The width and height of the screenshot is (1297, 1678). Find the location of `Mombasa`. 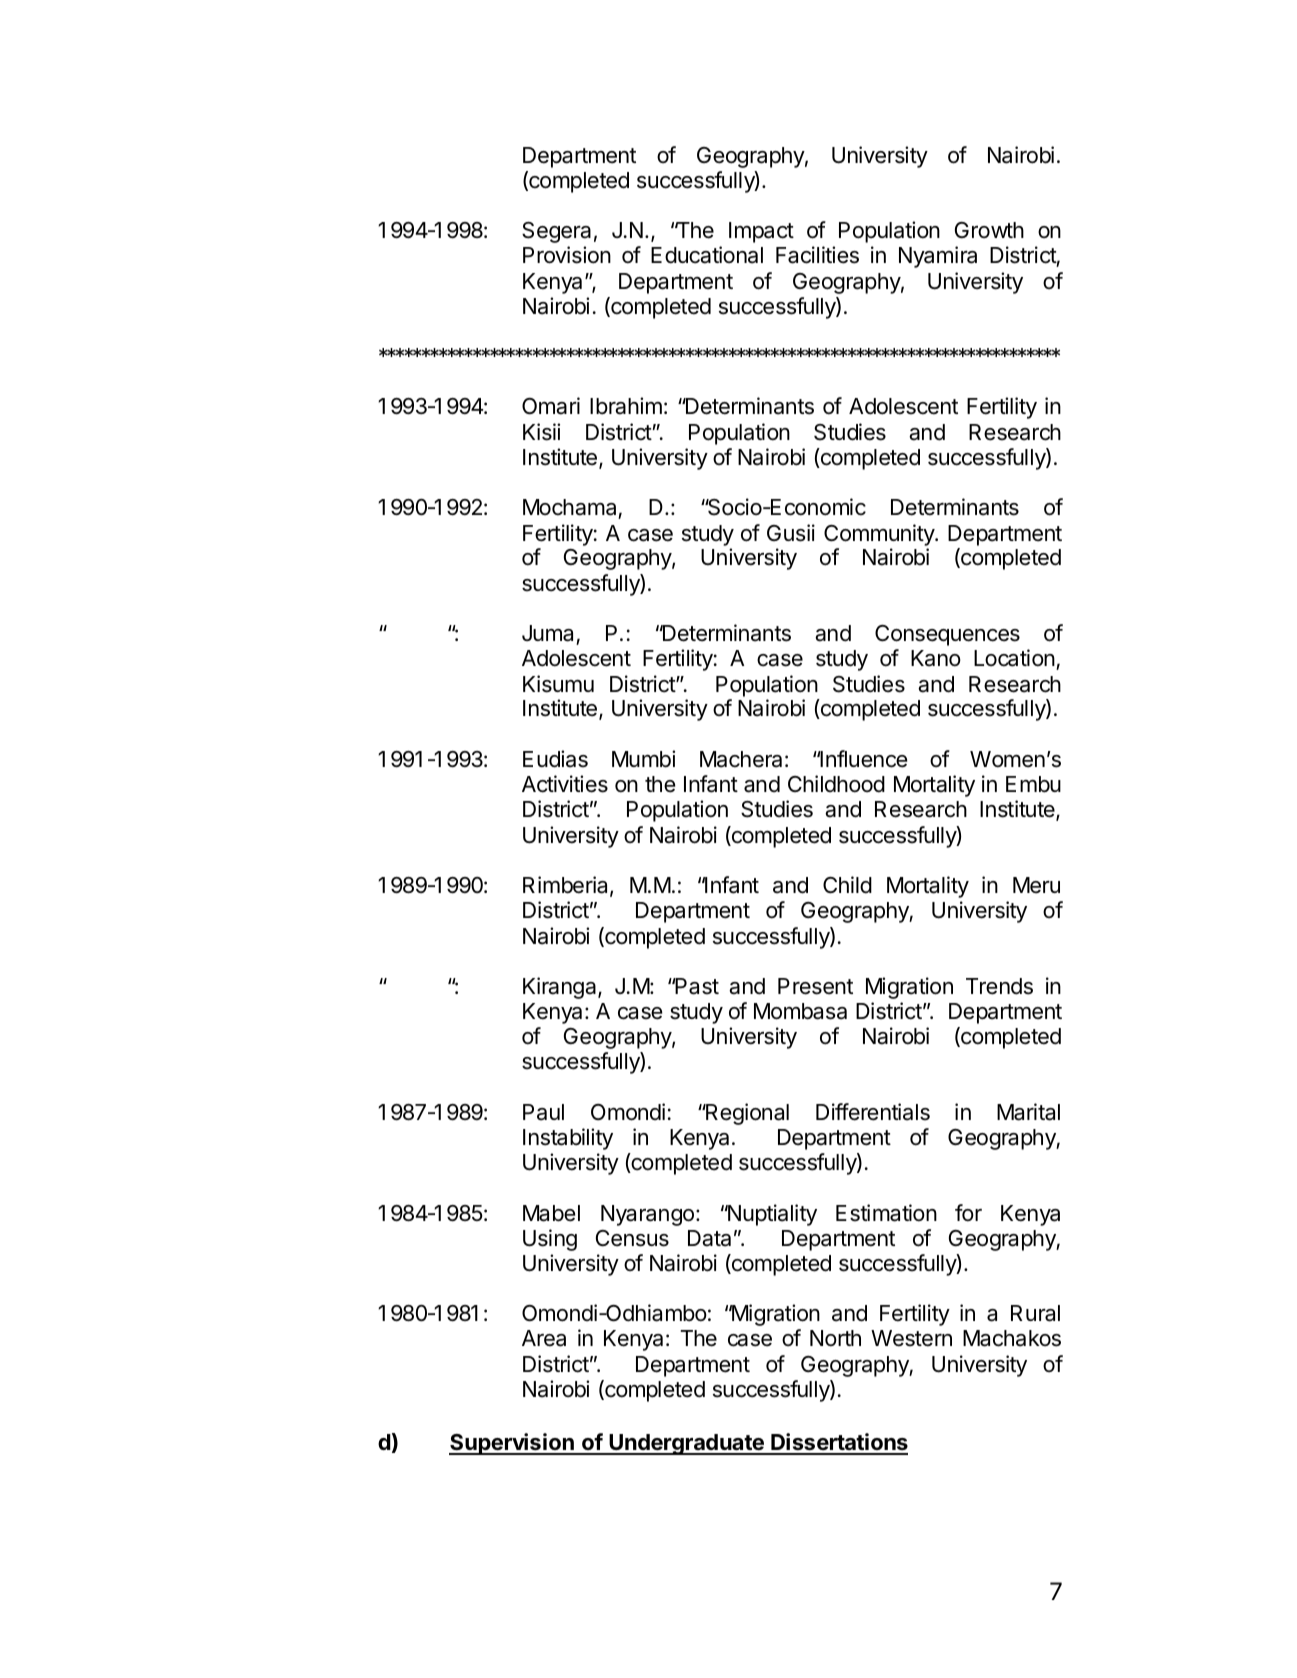

Mombasa is located at coordinates (800, 1011).
